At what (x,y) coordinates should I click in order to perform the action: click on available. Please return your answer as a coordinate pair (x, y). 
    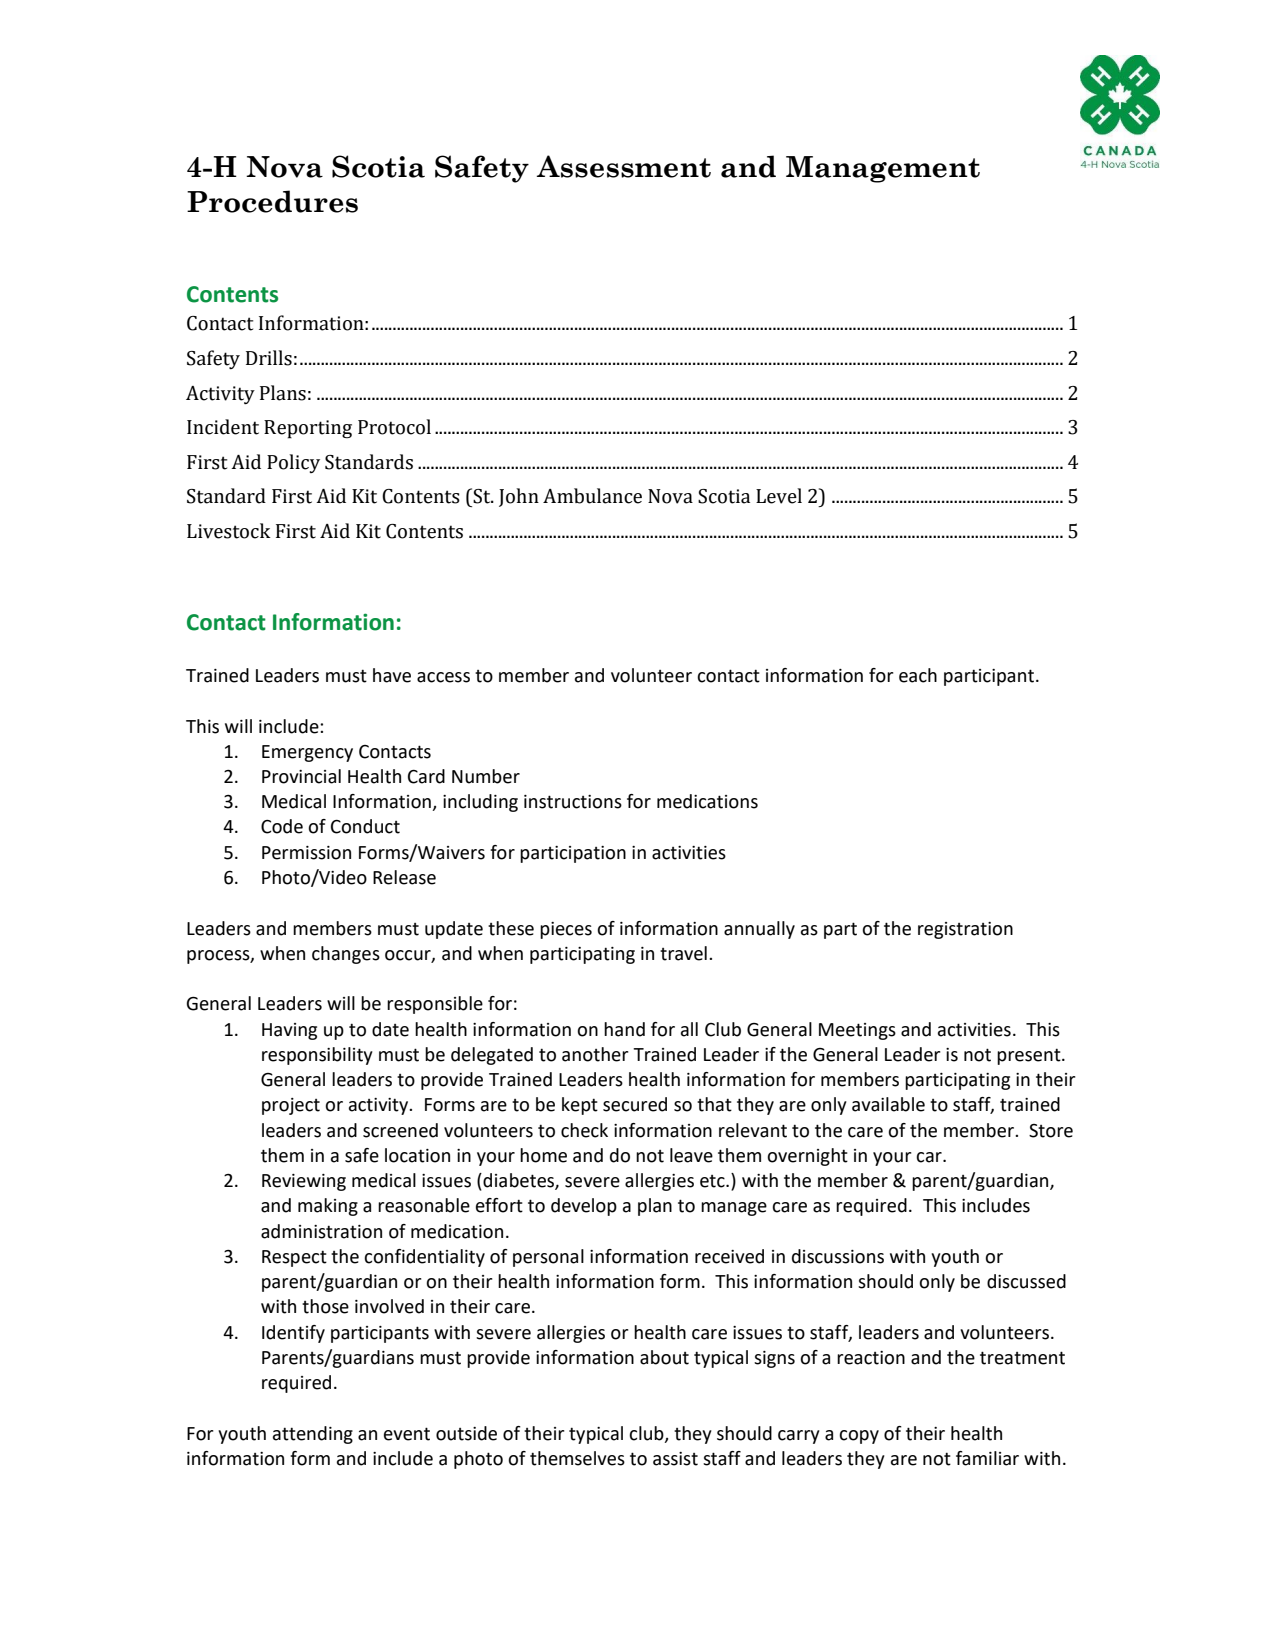
    Looking at the image, I should click on (888, 1104).
